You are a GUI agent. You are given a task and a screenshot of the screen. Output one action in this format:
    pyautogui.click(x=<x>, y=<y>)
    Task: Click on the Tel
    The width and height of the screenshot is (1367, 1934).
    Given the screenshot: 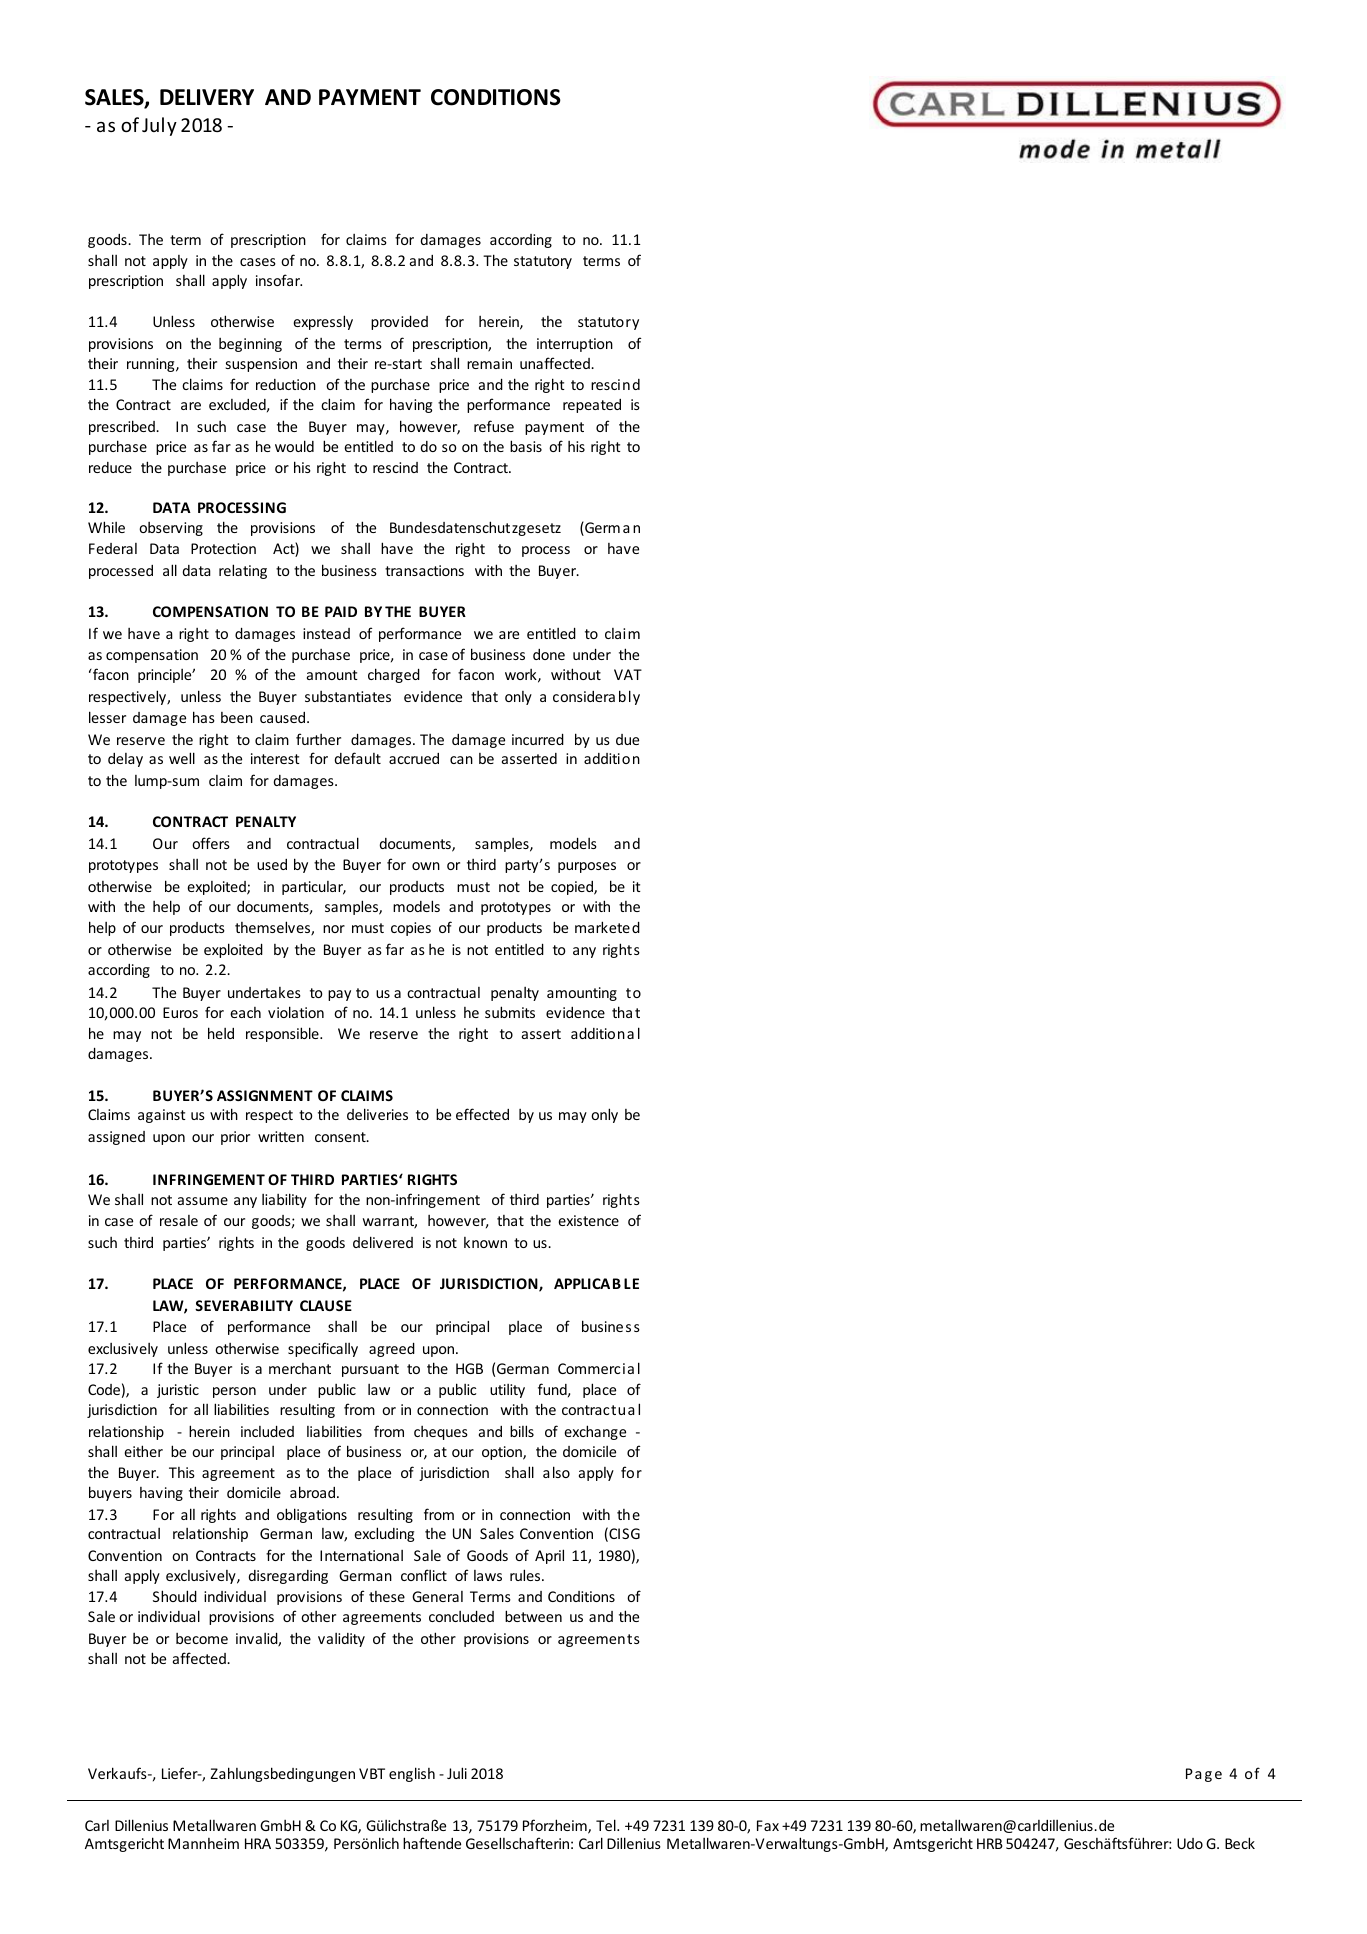 What is the action you would take?
    pyautogui.click(x=607, y=1825)
